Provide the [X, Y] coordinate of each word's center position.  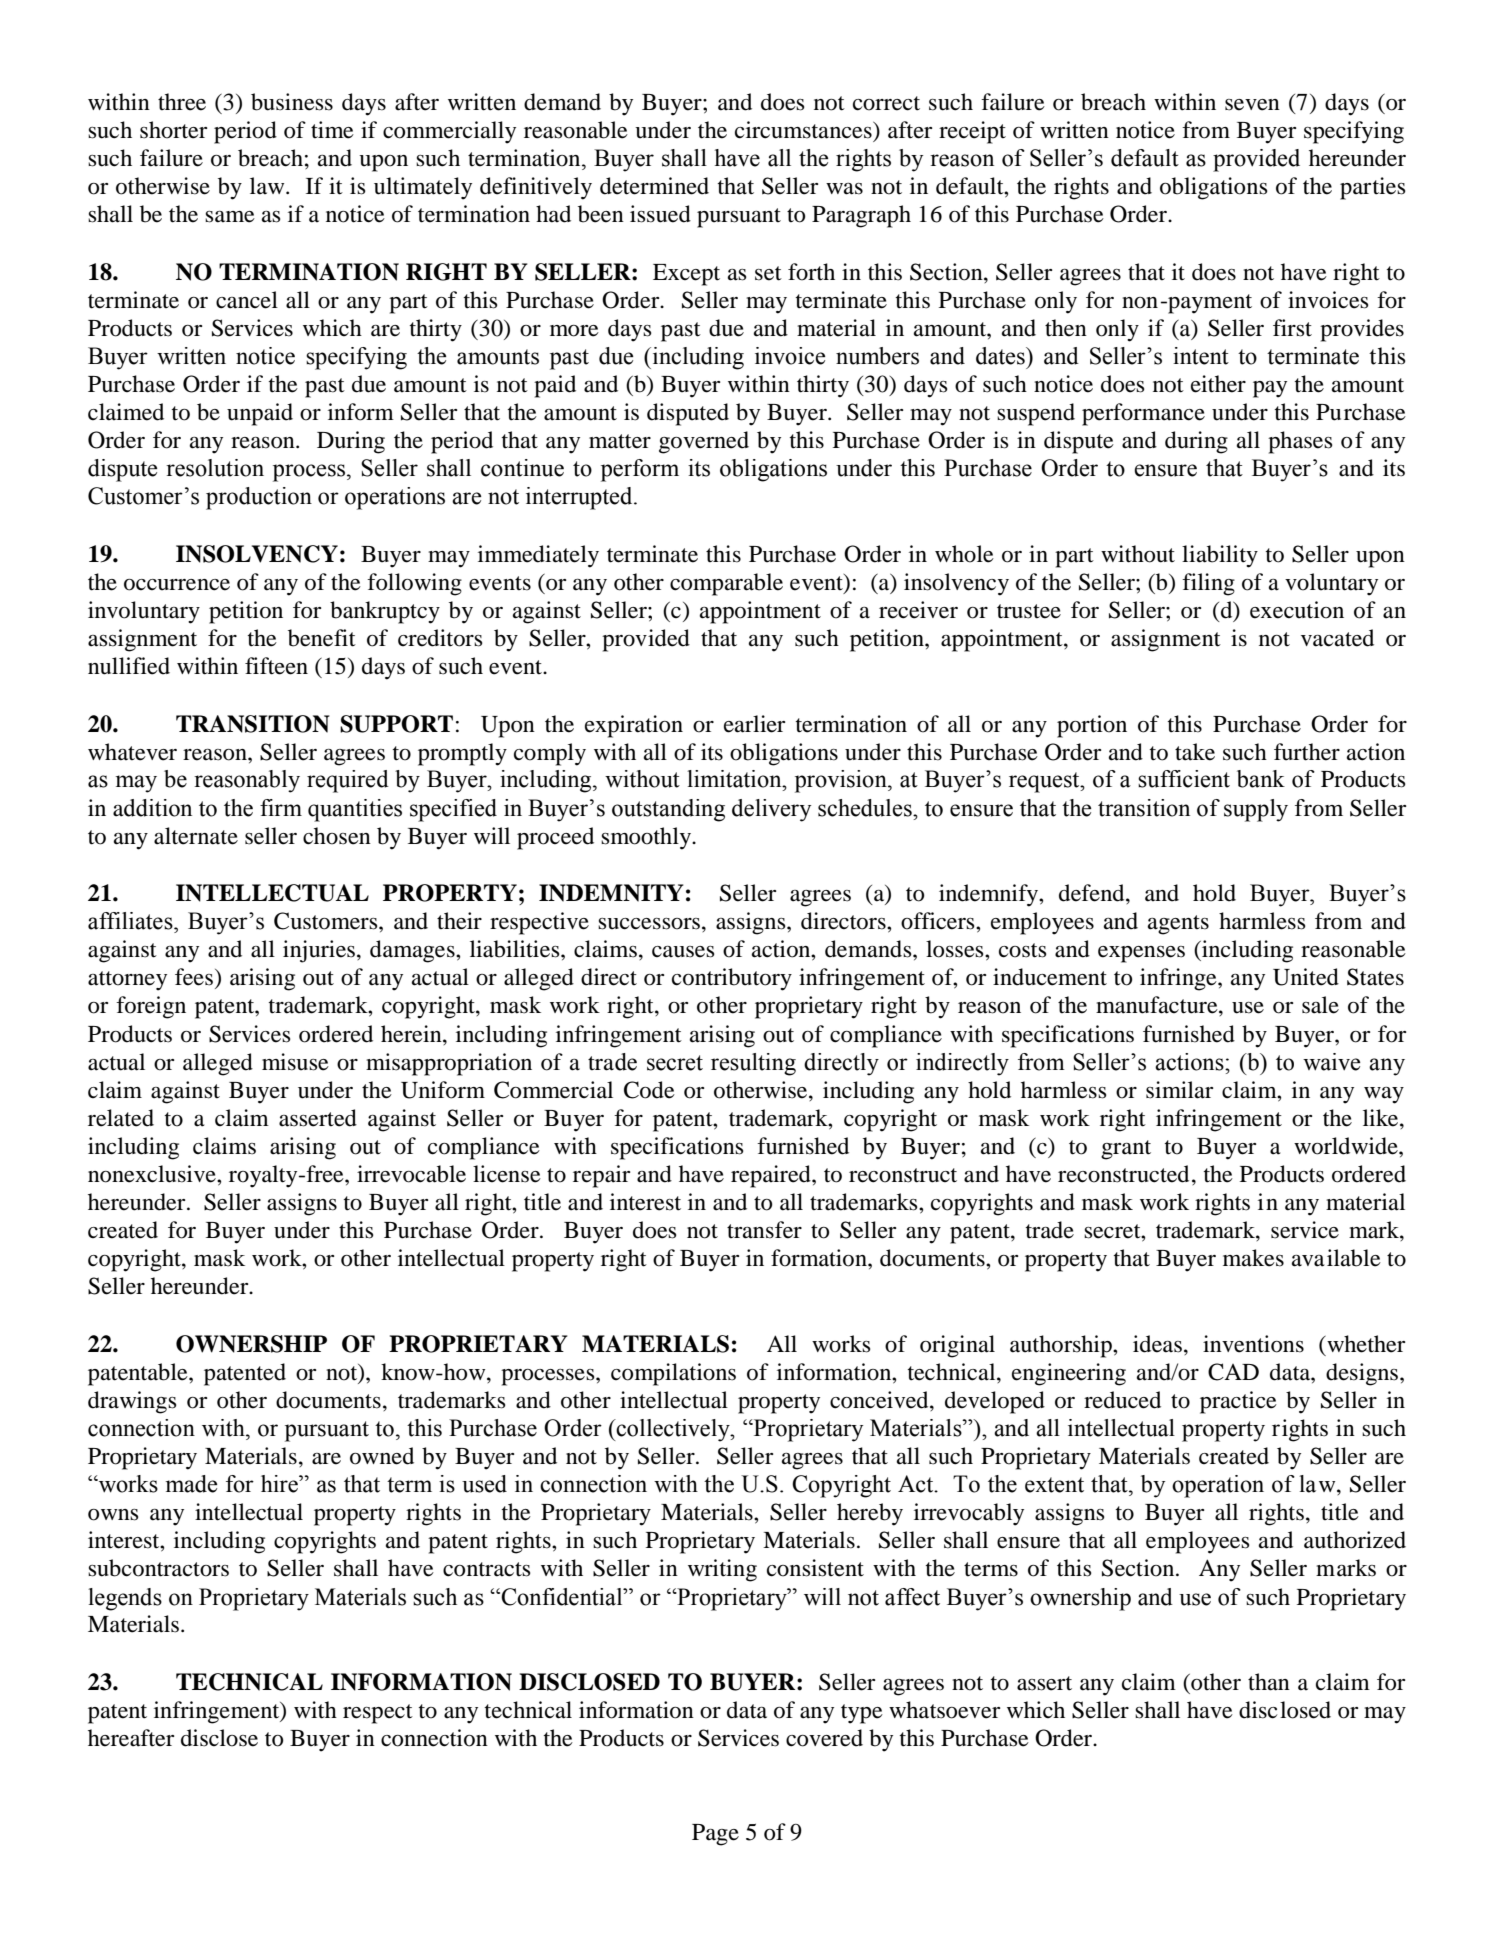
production [259, 498]
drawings [132, 1402]
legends [125, 1599]
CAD [1233, 1372]
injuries [319, 951]
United [1306, 977]
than [1269, 1682]
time [332, 130]
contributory [732, 979]
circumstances [804, 130]
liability [1220, 556]
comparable [726, 584]
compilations [673, 1374]
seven [1252, 105]
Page [715, 1835]
